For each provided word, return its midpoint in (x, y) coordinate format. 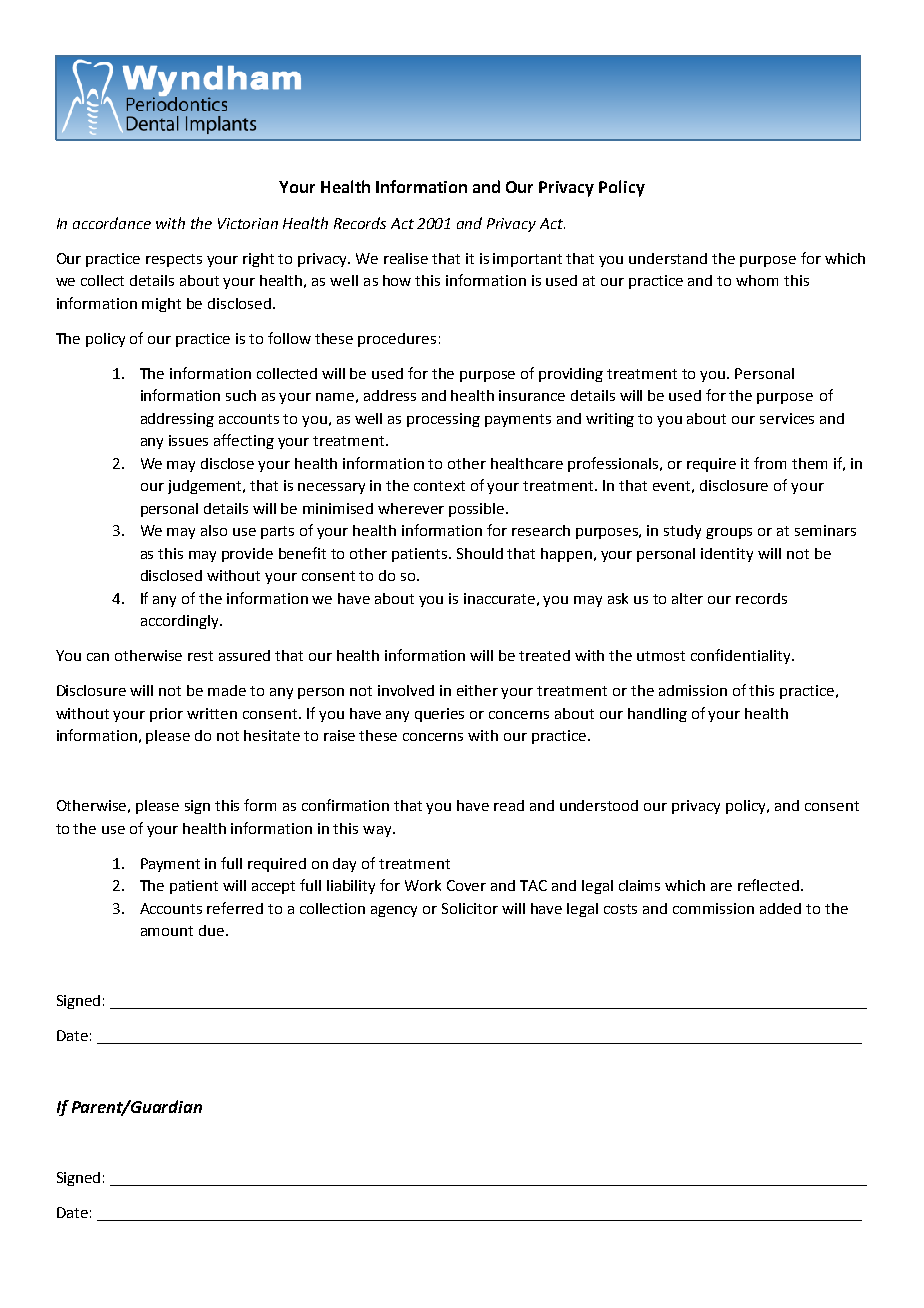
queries (439, 715)
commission (713, 908)
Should (480, 553)
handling (657, 715)
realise (406, 258)
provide (247, 555)
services (787, 418)
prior (166, 715)
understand (668, 258)
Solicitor (470, 908)
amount (167, 931)
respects (174, 260)
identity (727, 555)
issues (188, 440)
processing (443, 420)
